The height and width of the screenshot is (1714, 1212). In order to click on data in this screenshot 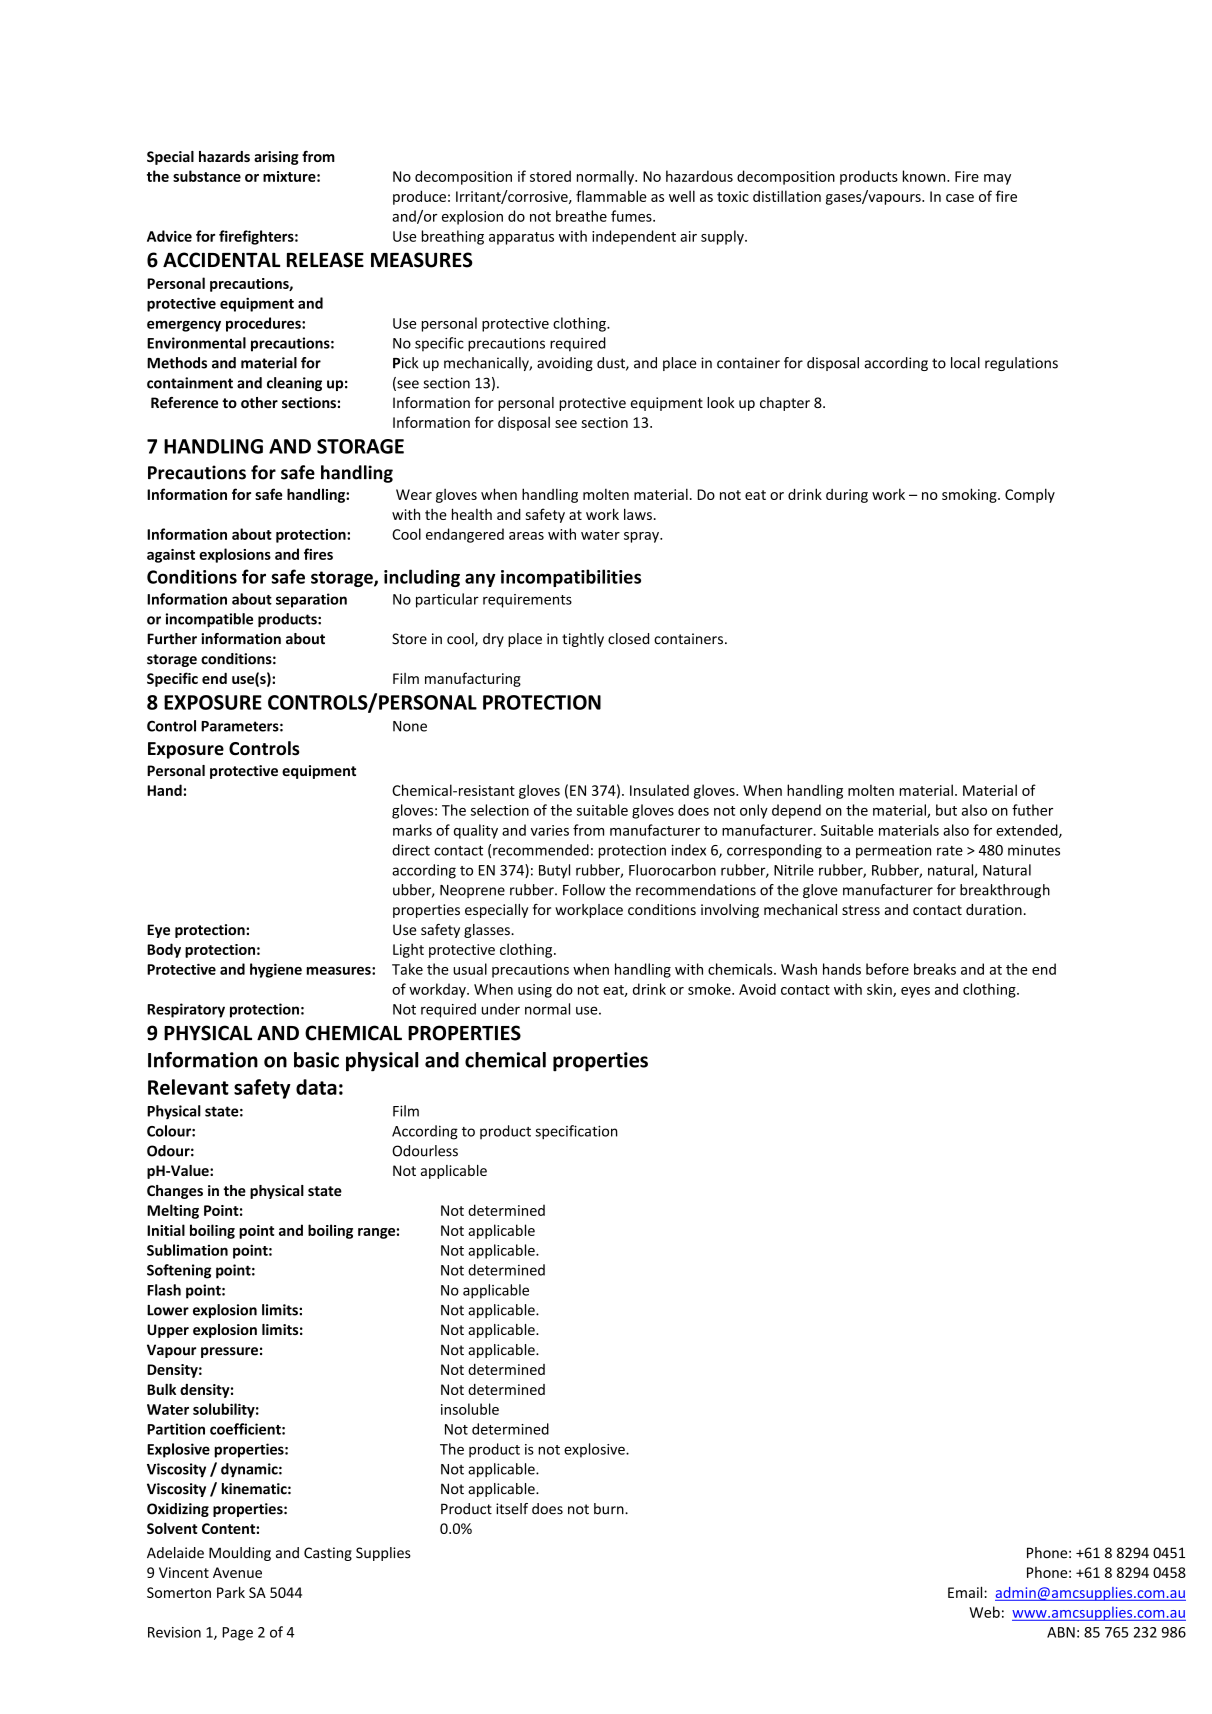, I will do `click(316, 1087)`.
